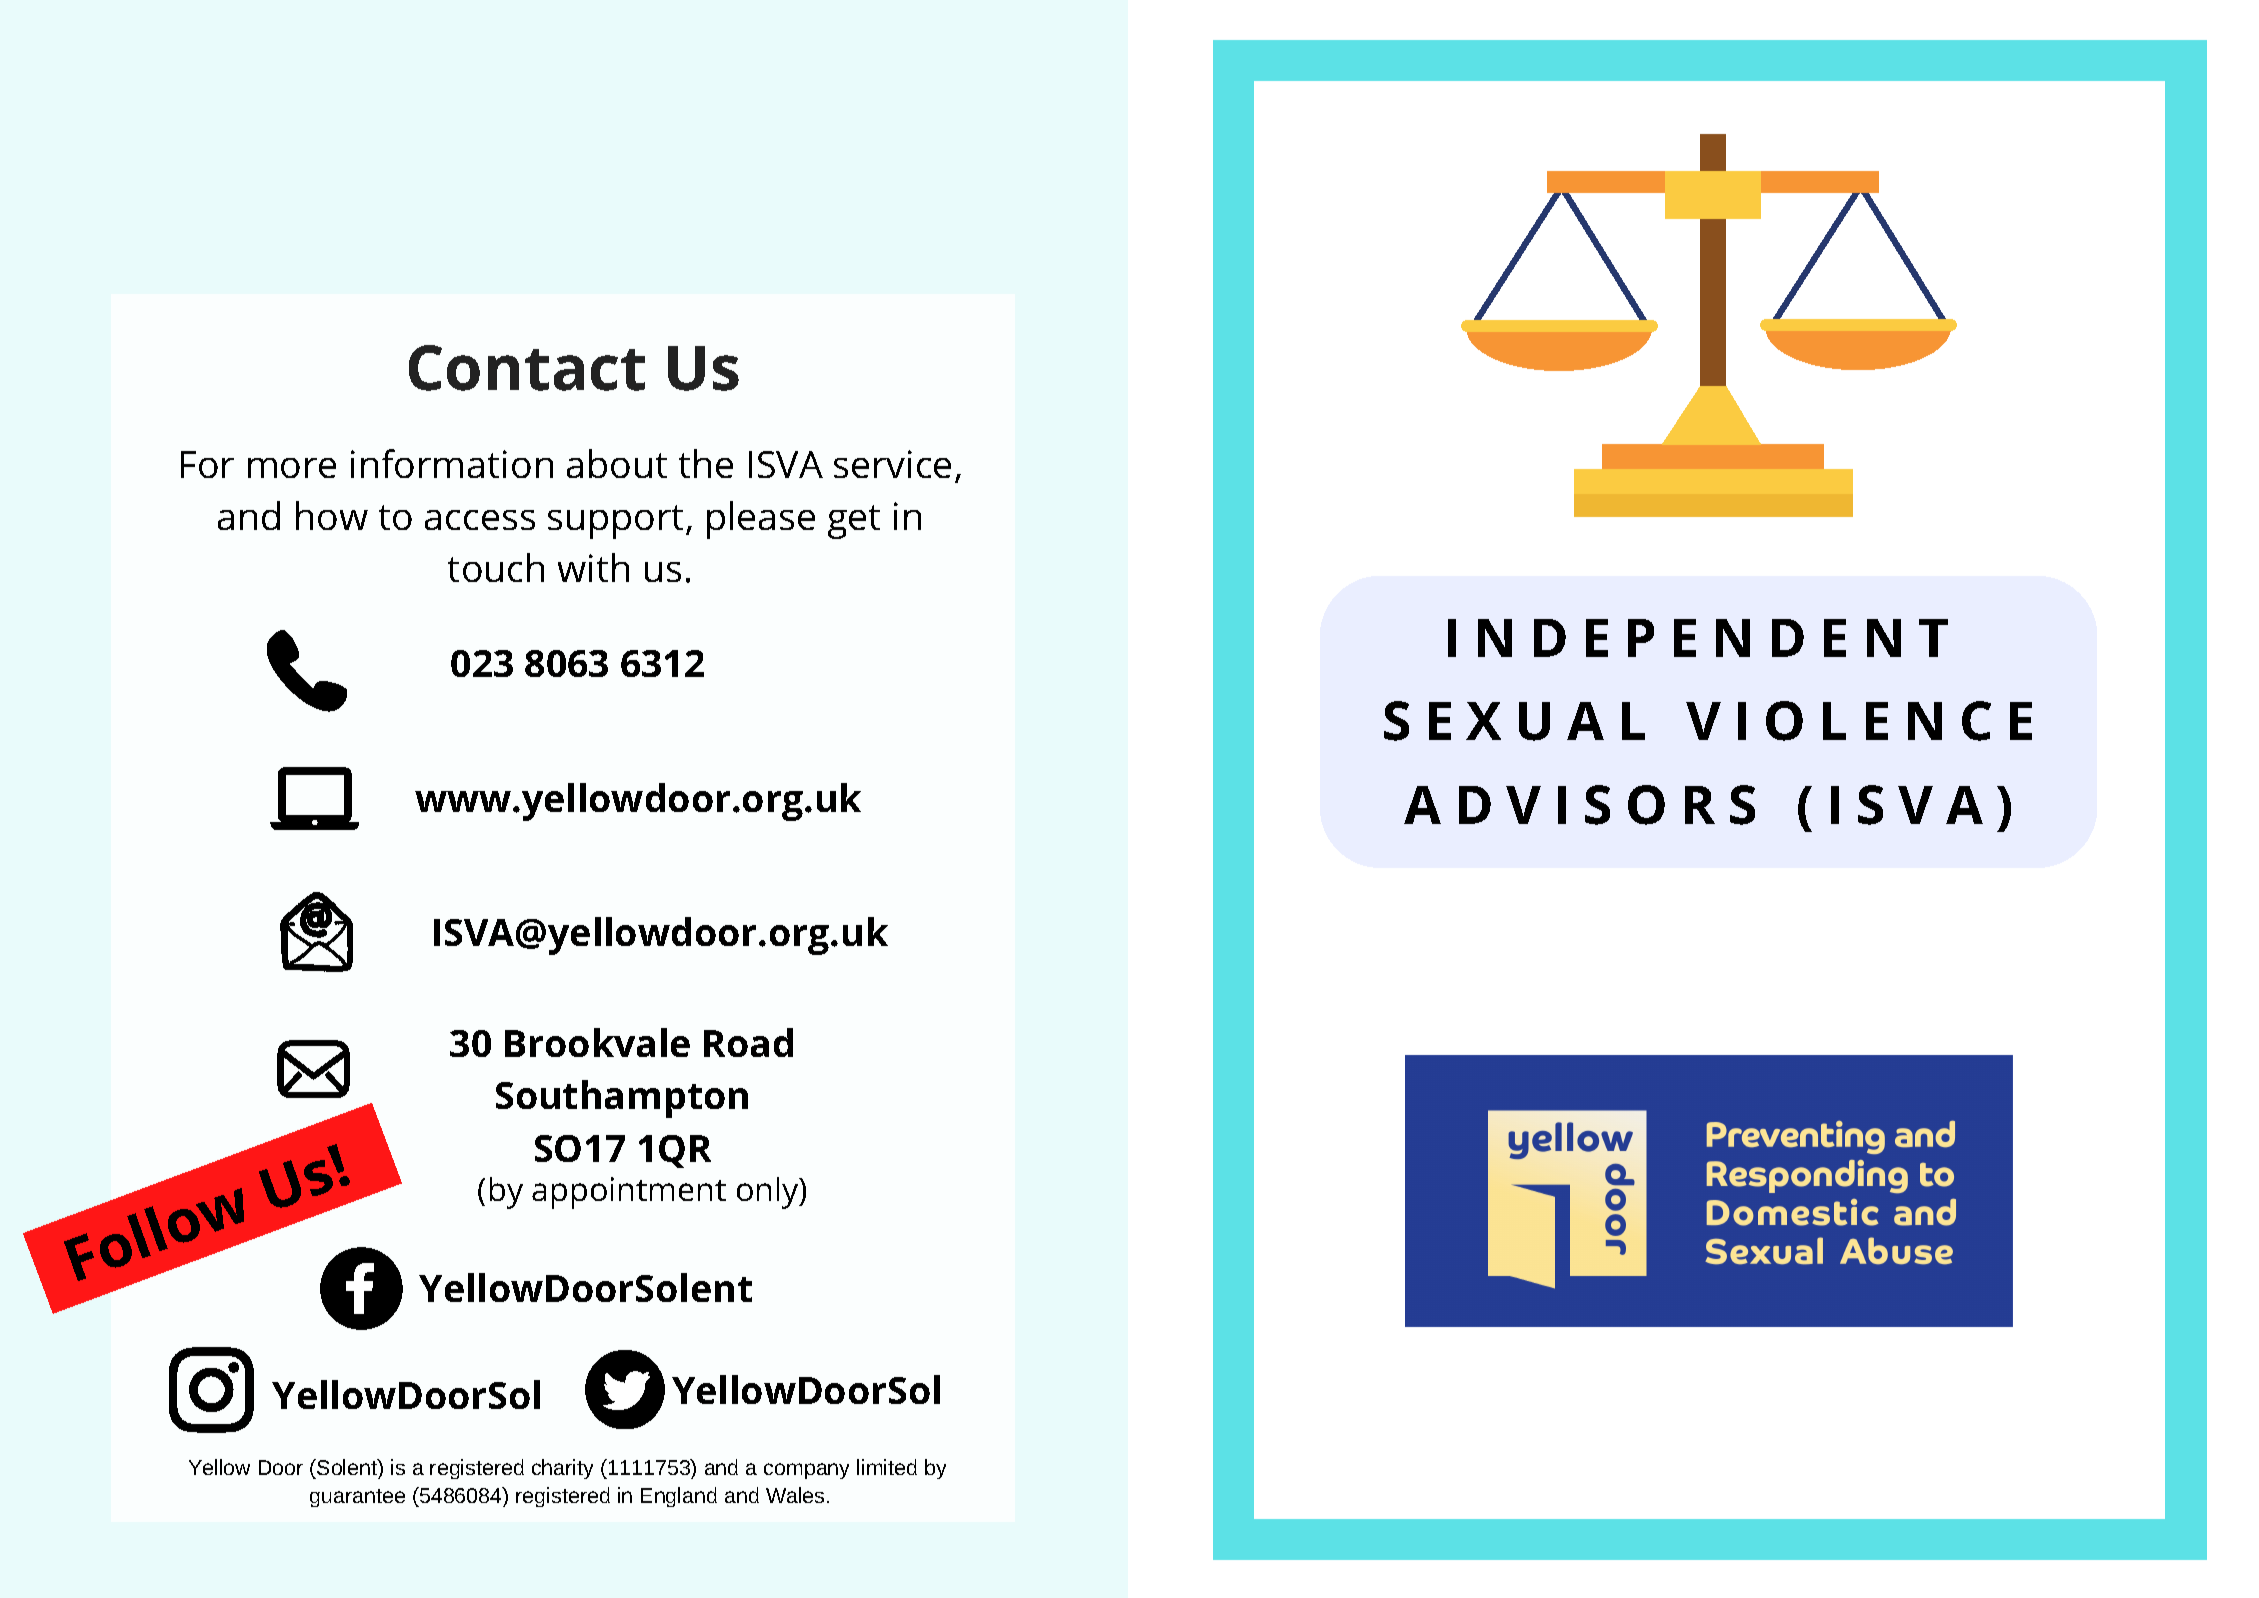 The height and width of the document is (1598, 2259). Describe the element at coordinates (769, 1193) in the document. I see `only` at that location.
